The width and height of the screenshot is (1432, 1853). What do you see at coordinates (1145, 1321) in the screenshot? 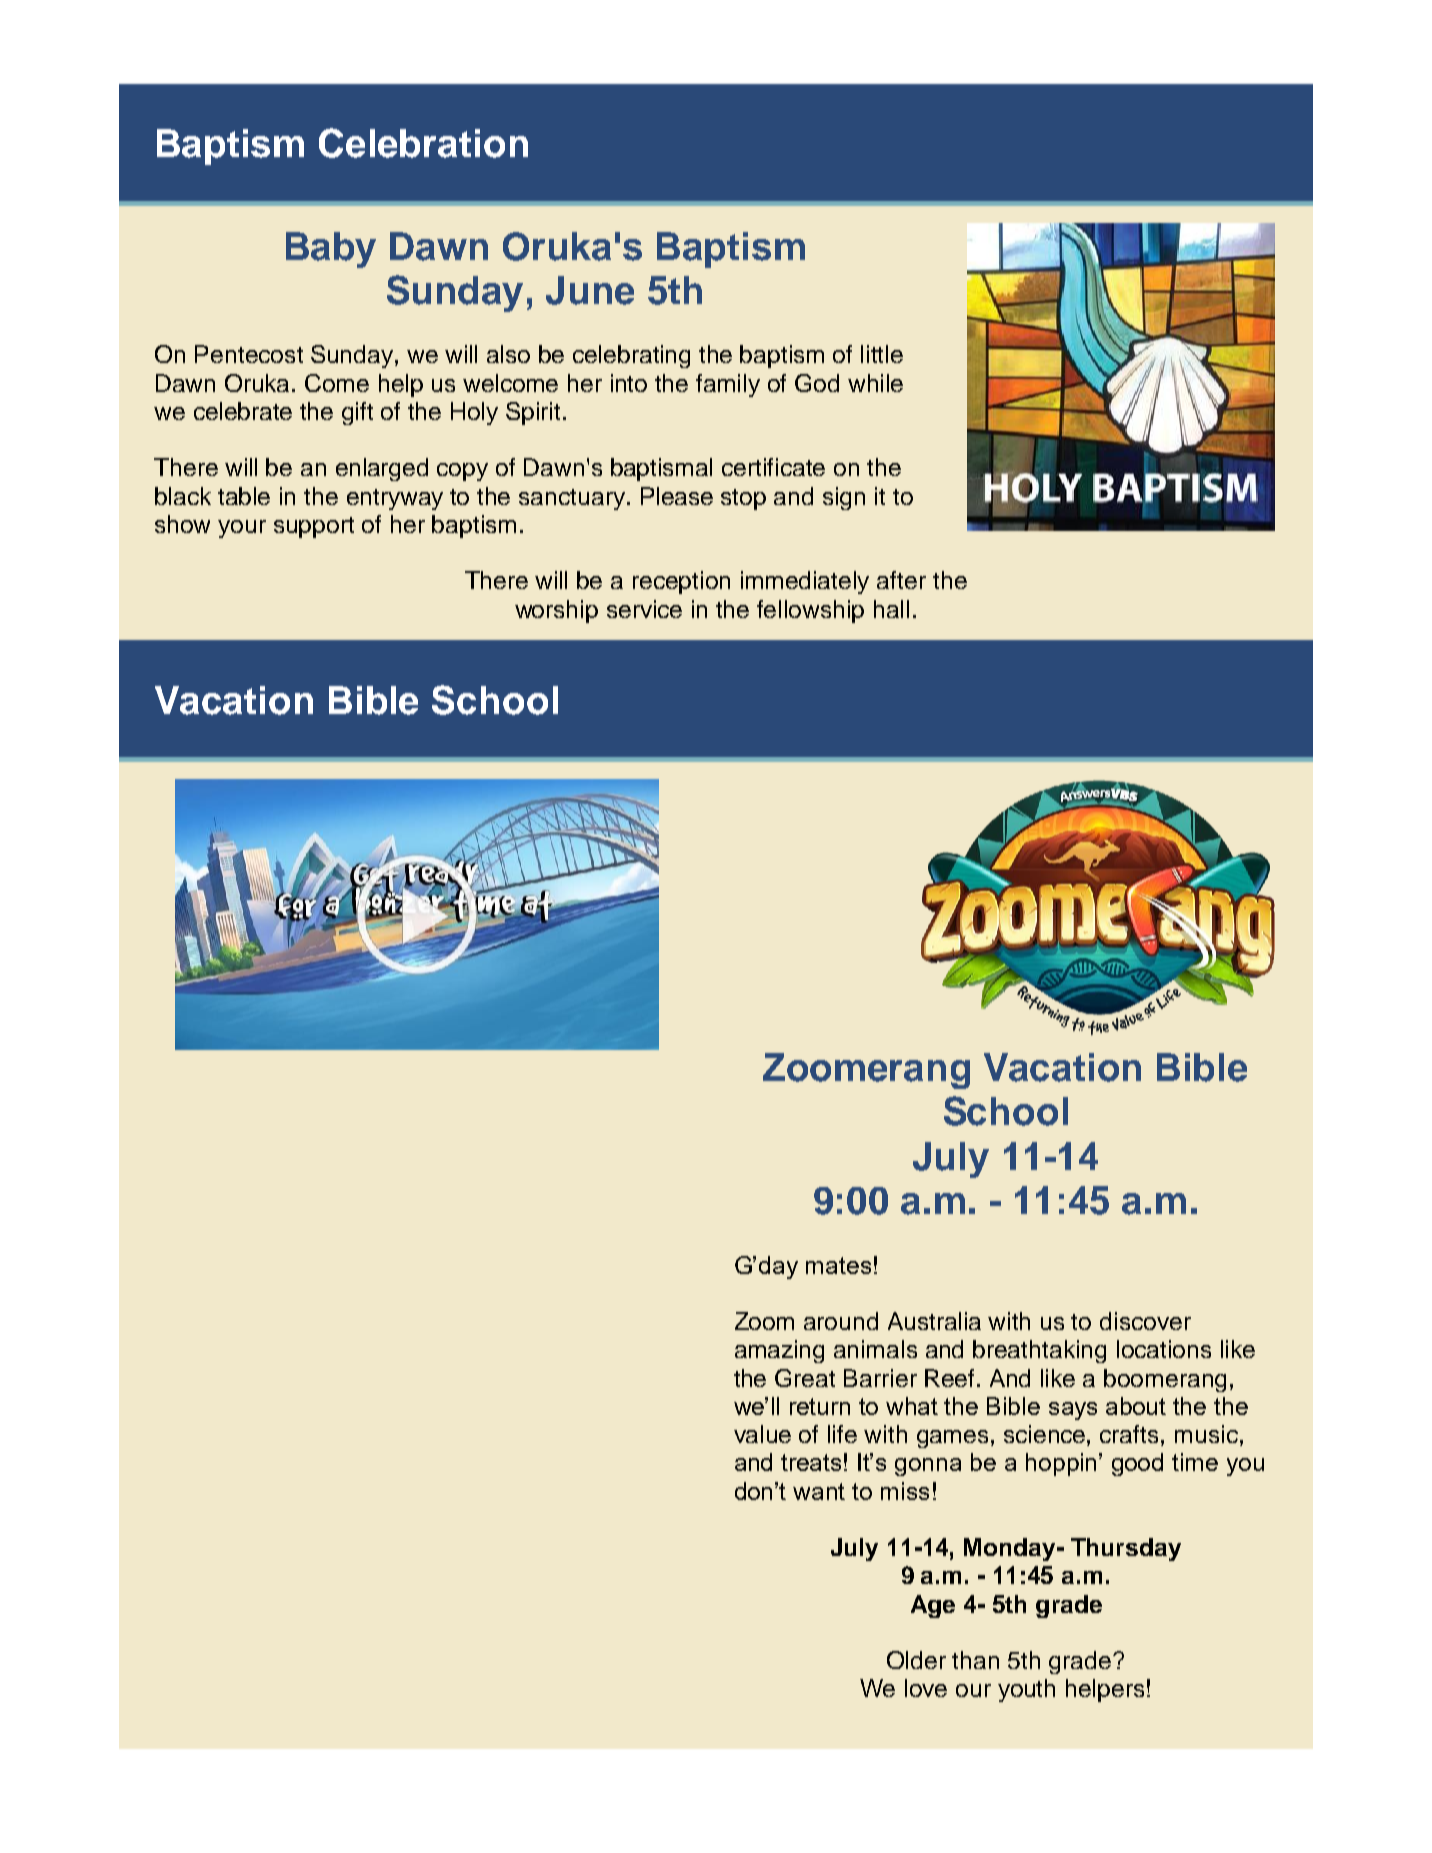
I see `discover` at bounding box center [1145, 1321].
